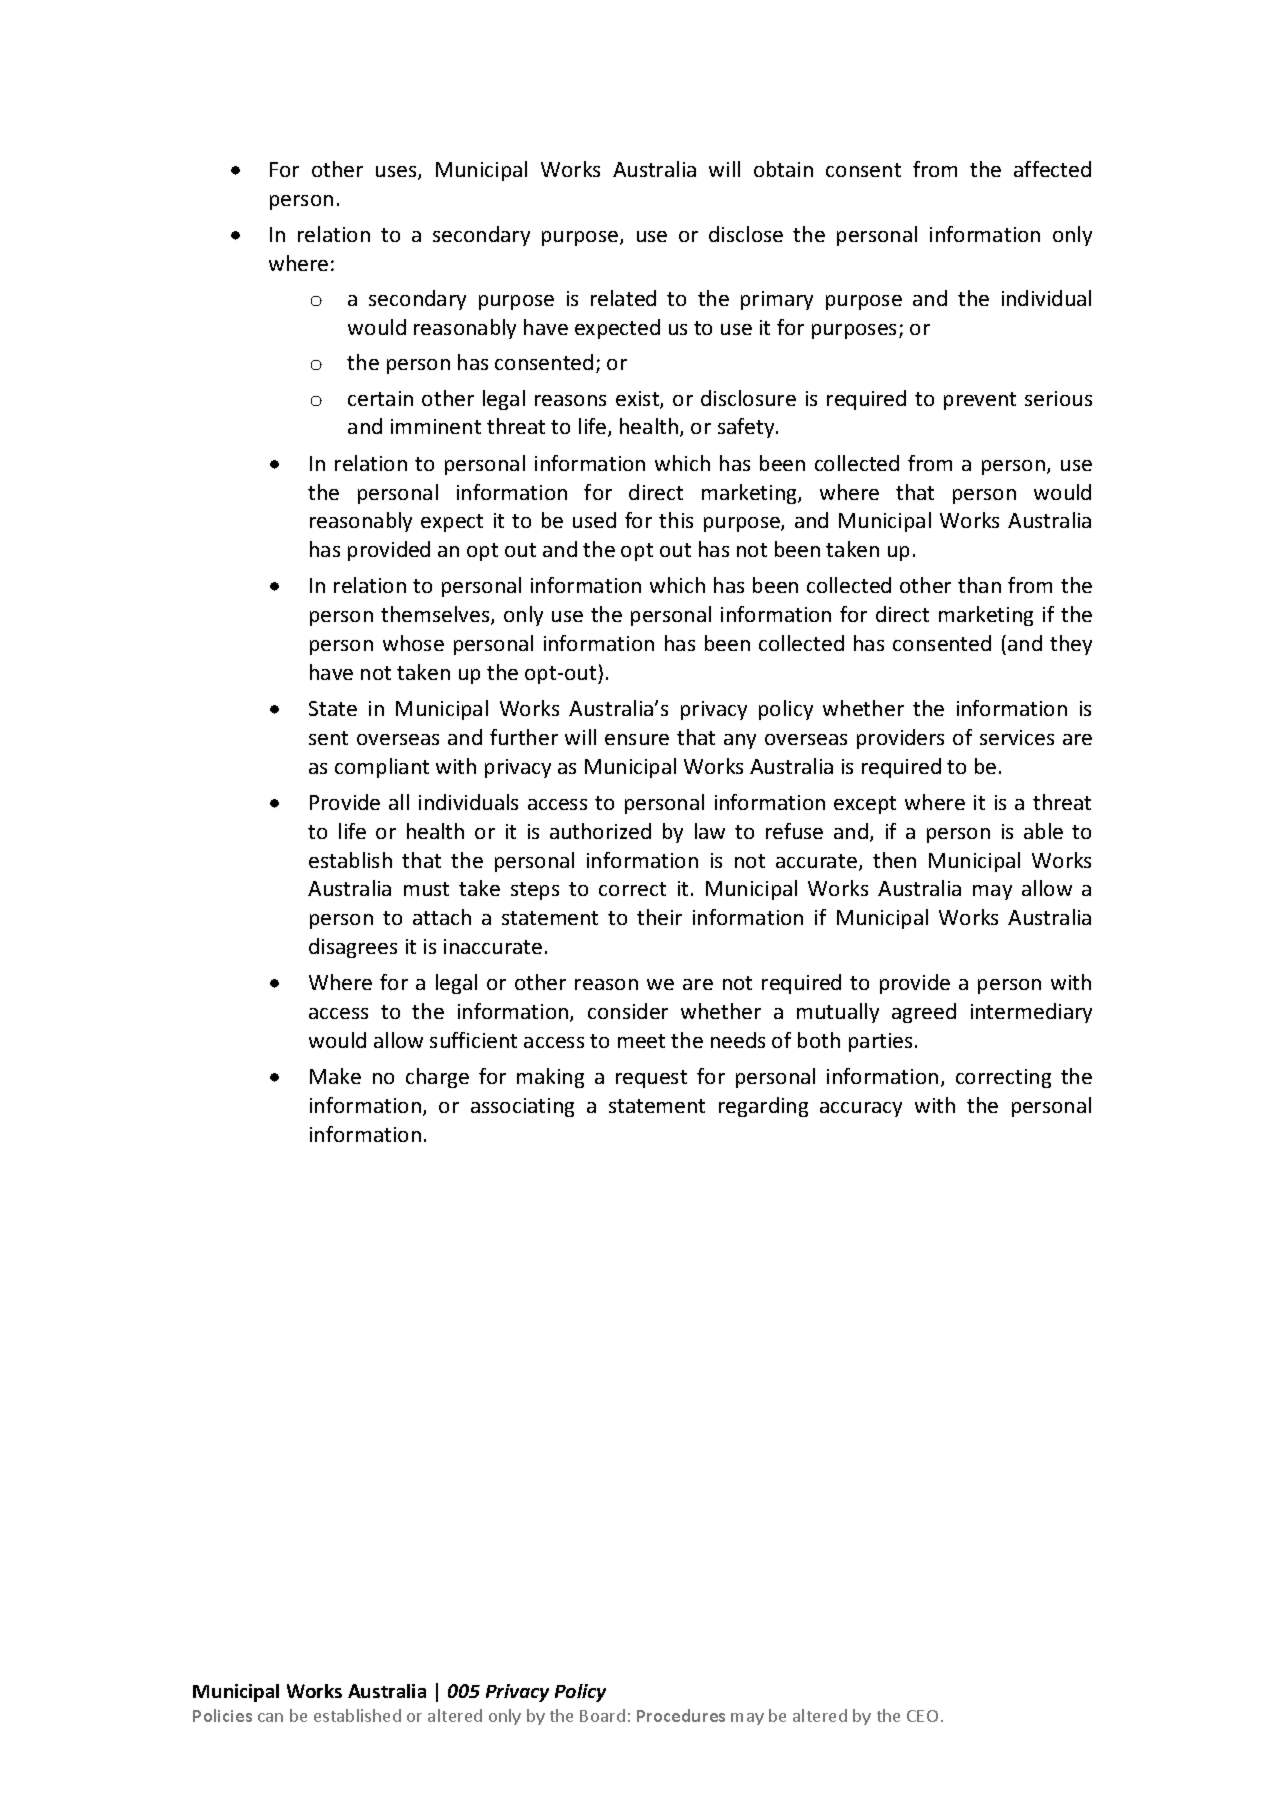 This screenshot has width=1274, height=1803. I want to click on disagrees, so click(353, 948).
